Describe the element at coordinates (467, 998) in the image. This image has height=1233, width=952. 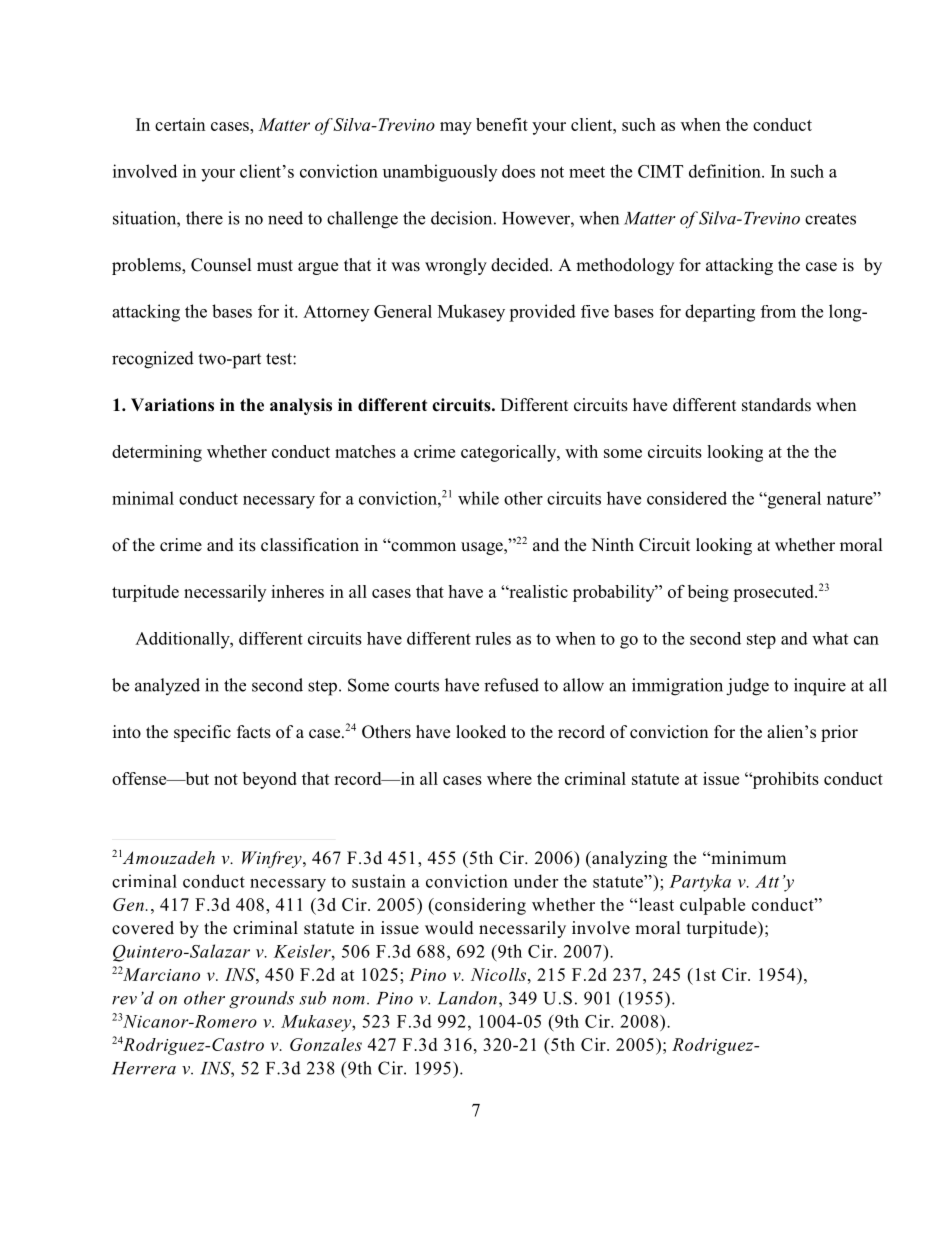
I see `Landon` at that location.
